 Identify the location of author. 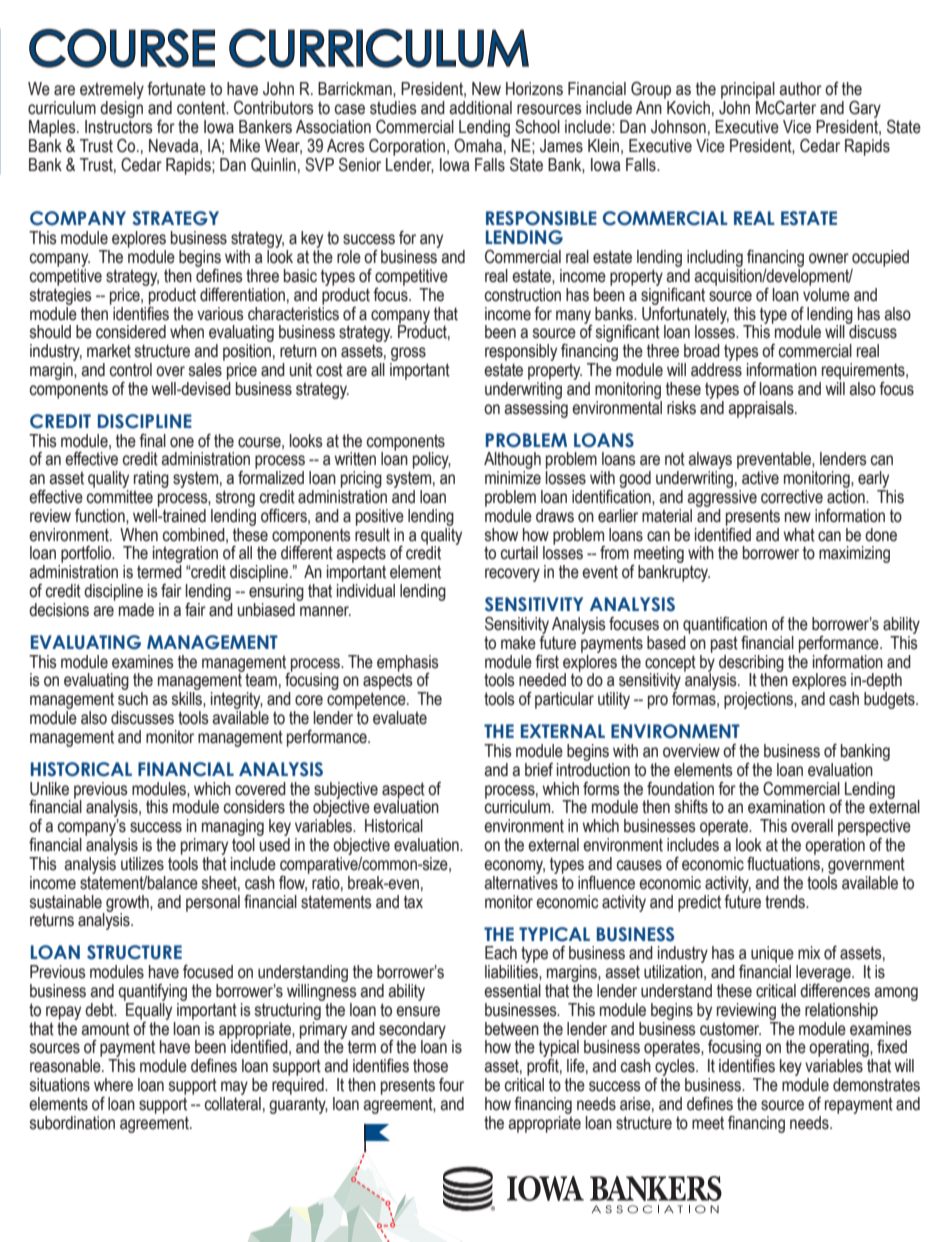
(800, 89).
